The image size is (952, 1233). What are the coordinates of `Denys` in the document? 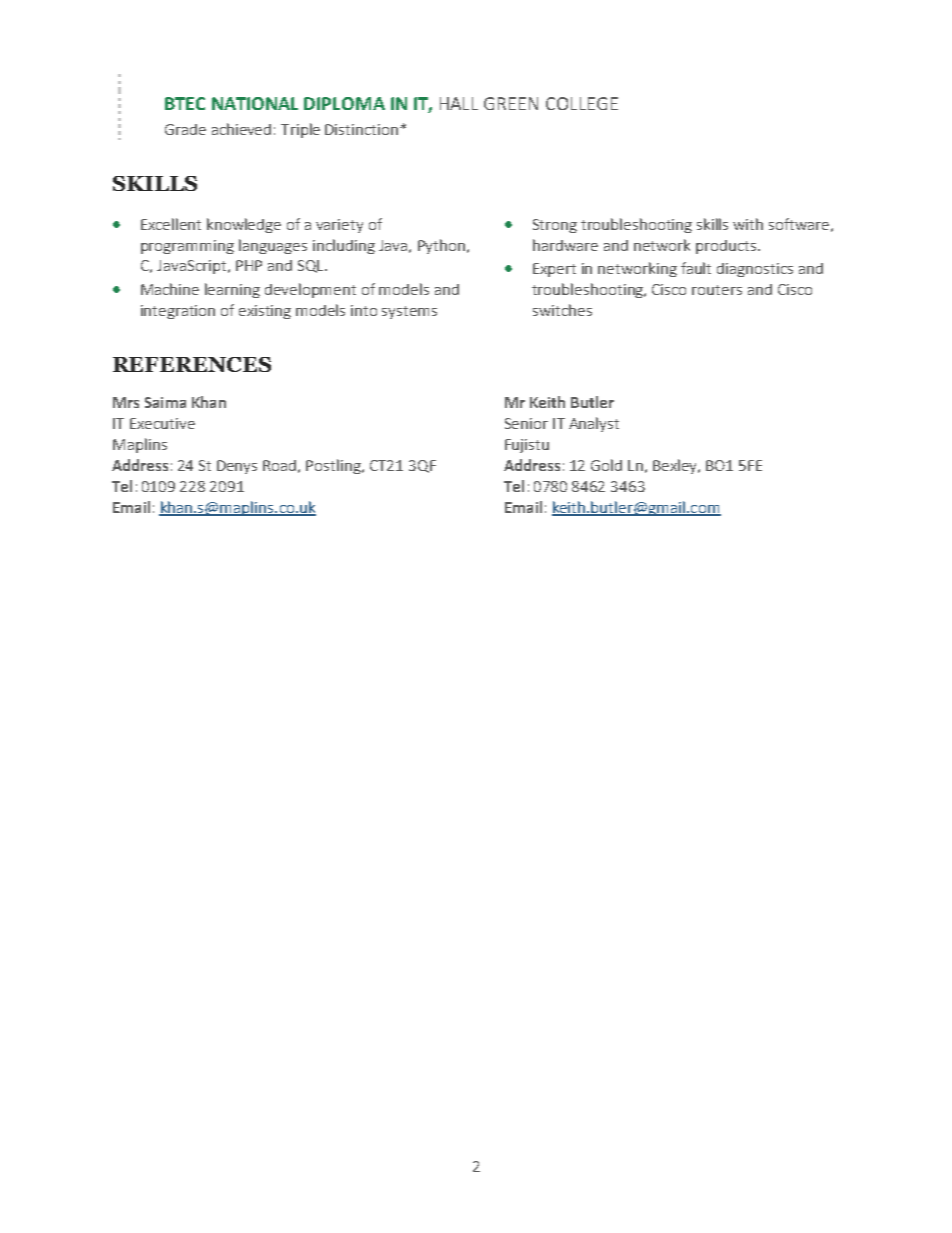 It's located at (237, 467).
